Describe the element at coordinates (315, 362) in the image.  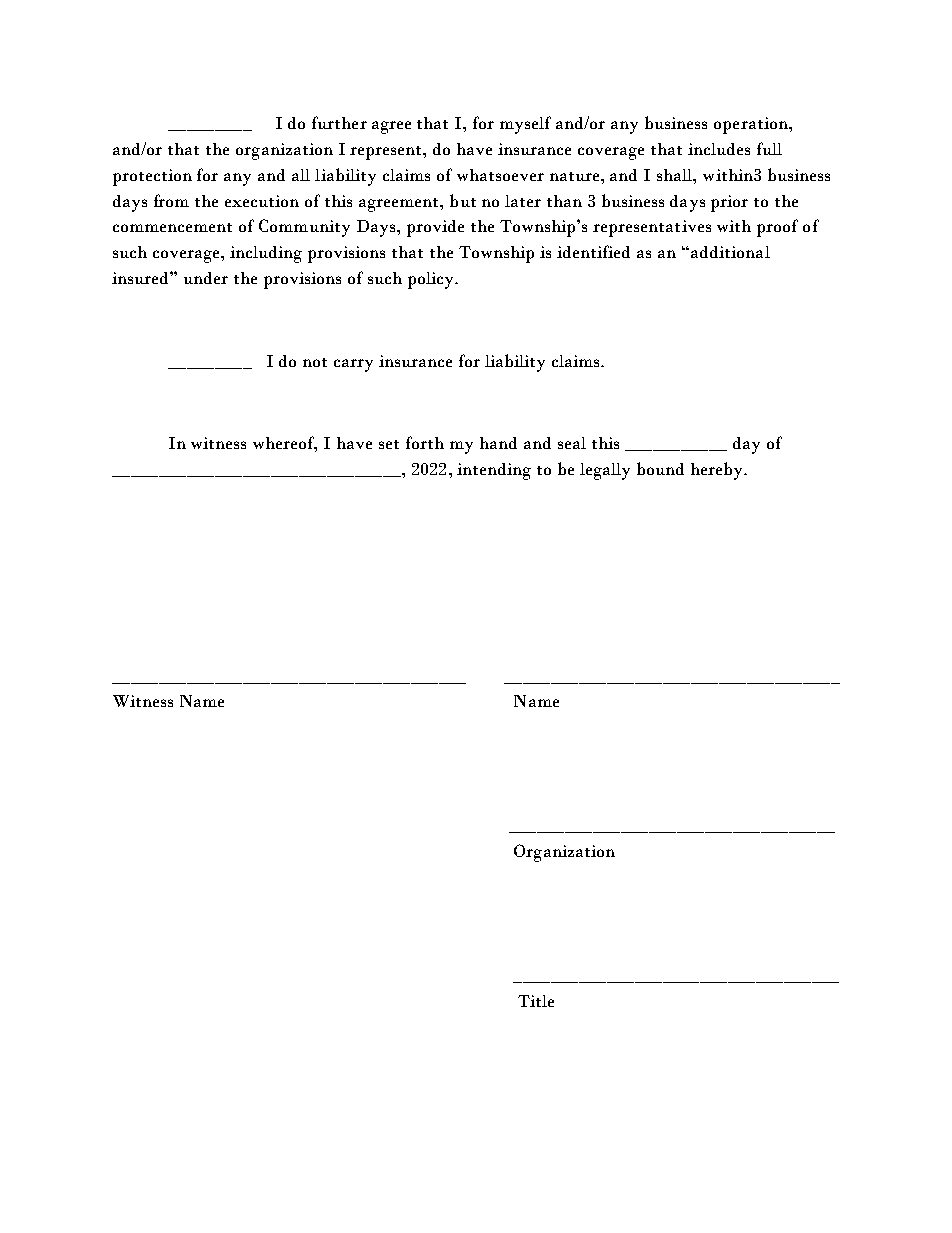
I see `not` at that location.
